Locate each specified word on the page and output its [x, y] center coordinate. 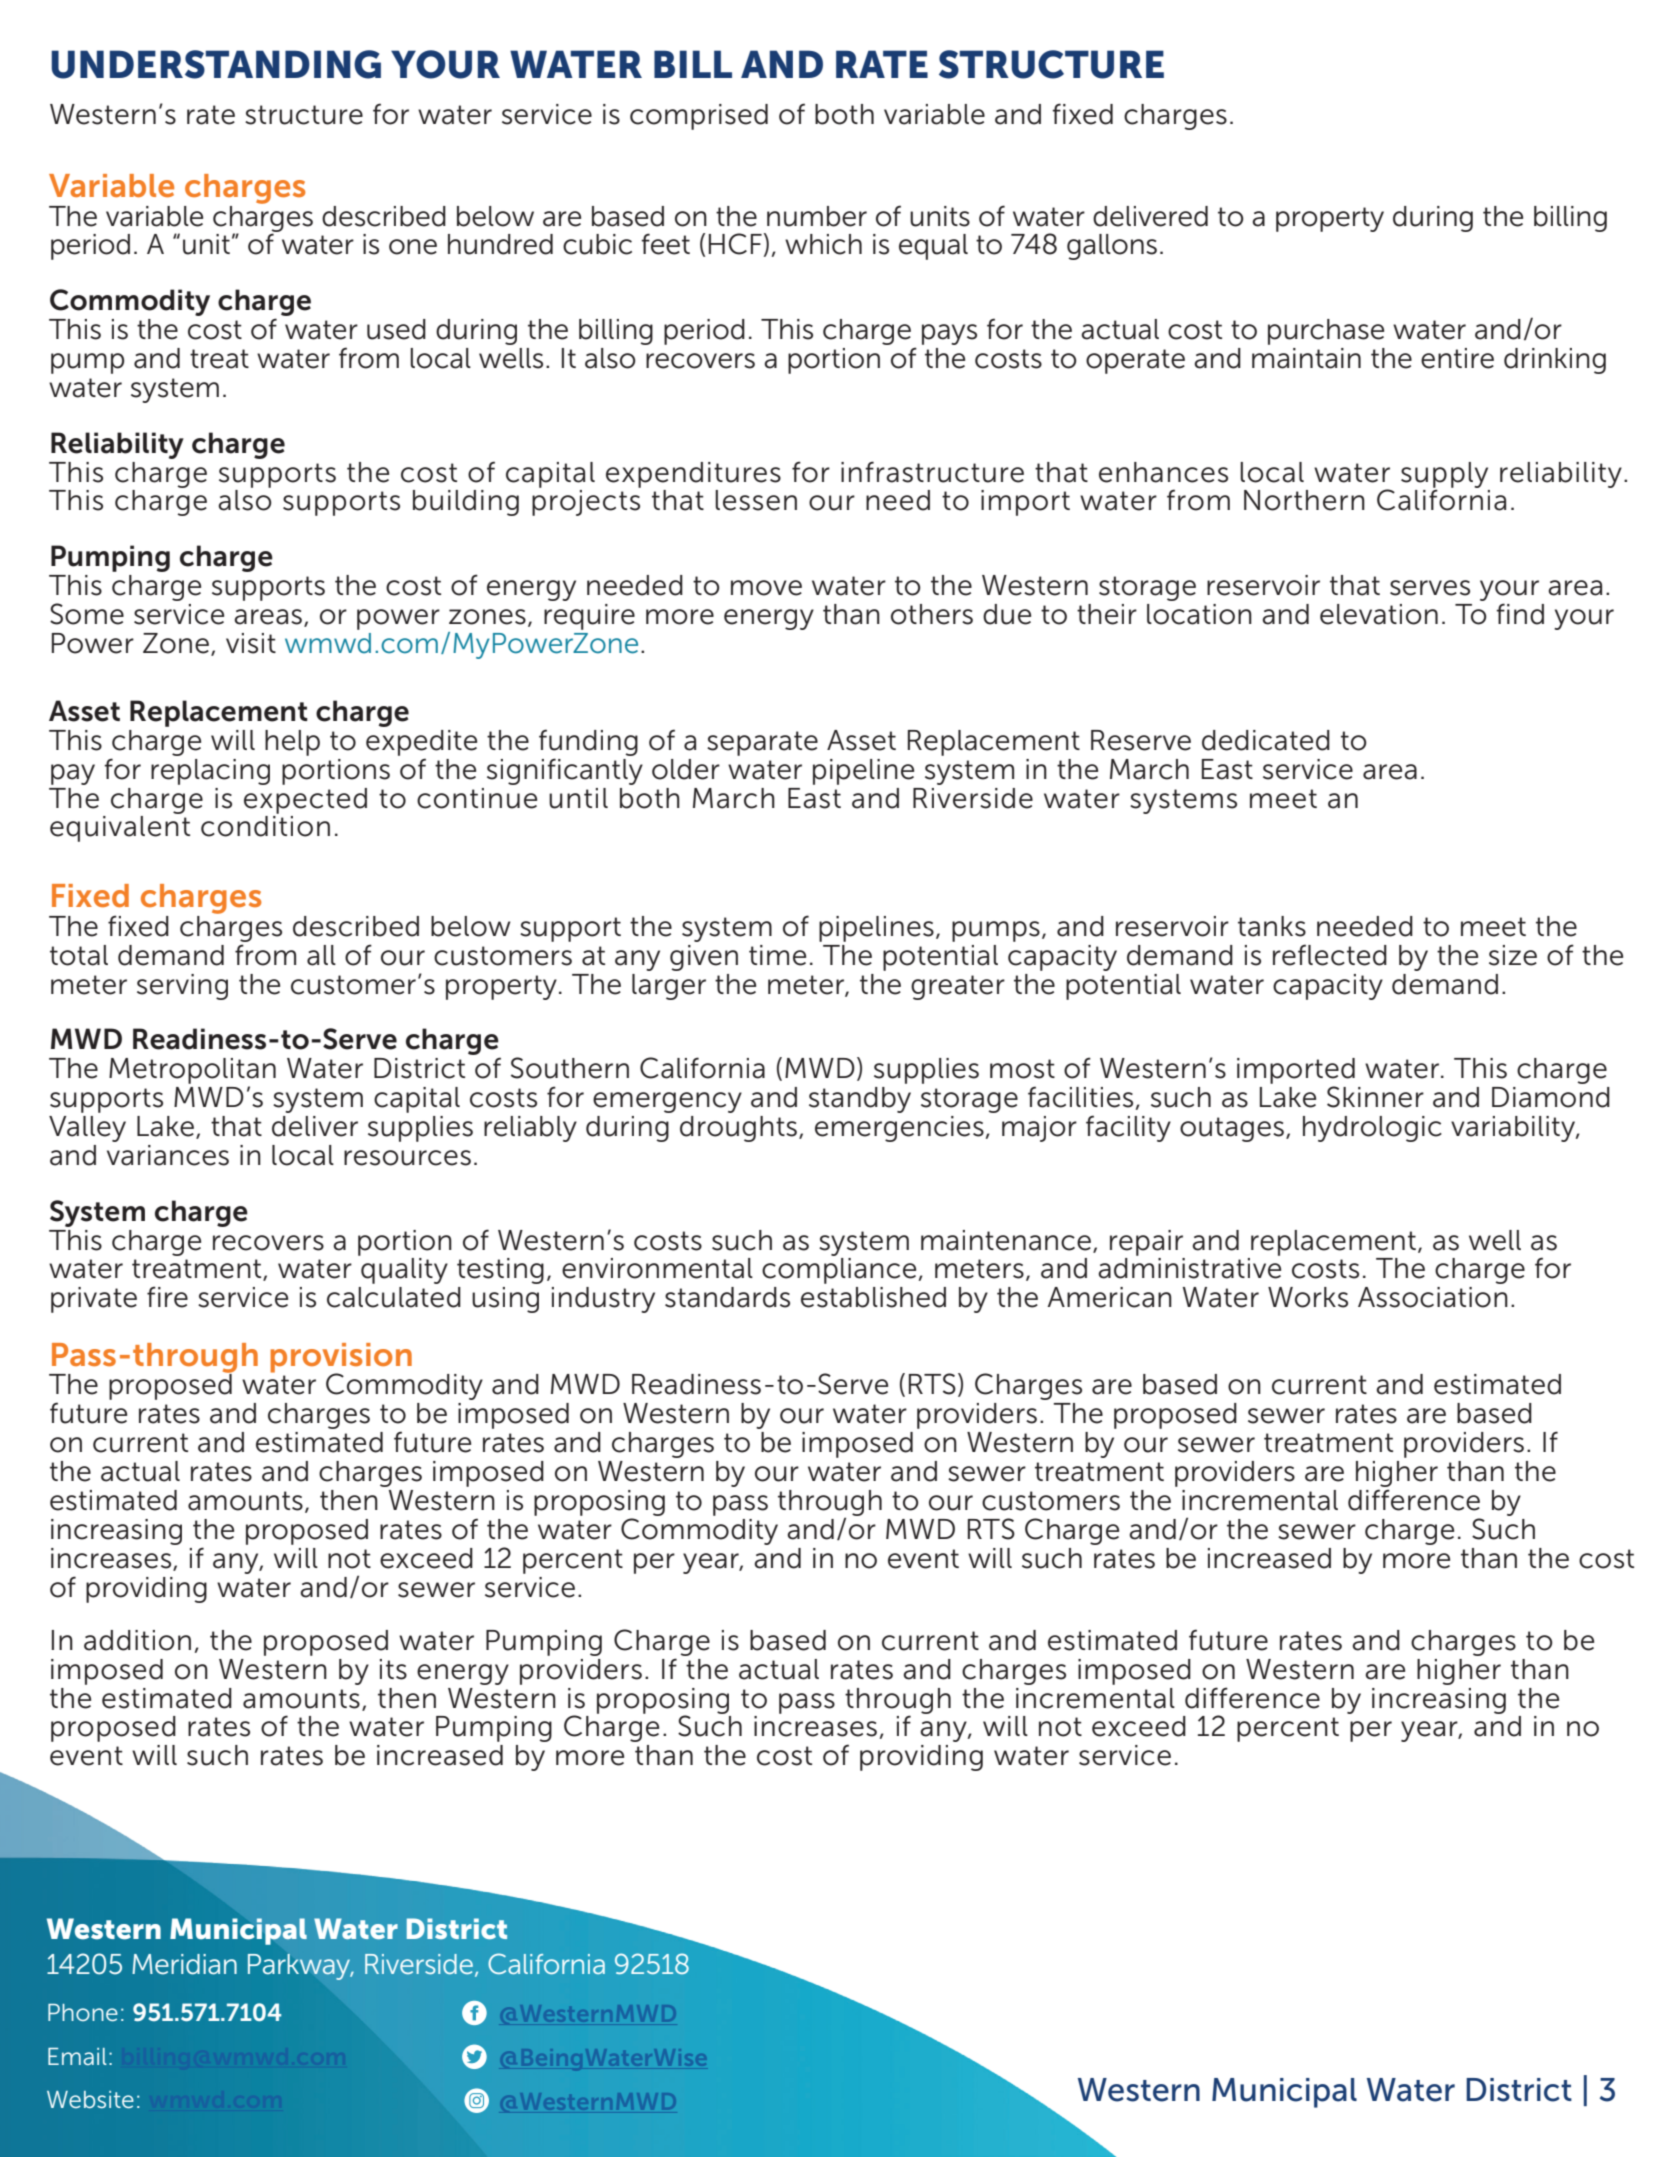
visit [251, 643]
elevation [1379, 614]
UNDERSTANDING [216, 64]
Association [1433, 1297]
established [873, 1297]
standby [860, 1100]
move [766, 588]
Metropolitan [192, 1071]
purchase [1326, 332]
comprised [699, 117]
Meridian [184, 1964]
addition [137, 1640]
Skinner [1375, 1097]
